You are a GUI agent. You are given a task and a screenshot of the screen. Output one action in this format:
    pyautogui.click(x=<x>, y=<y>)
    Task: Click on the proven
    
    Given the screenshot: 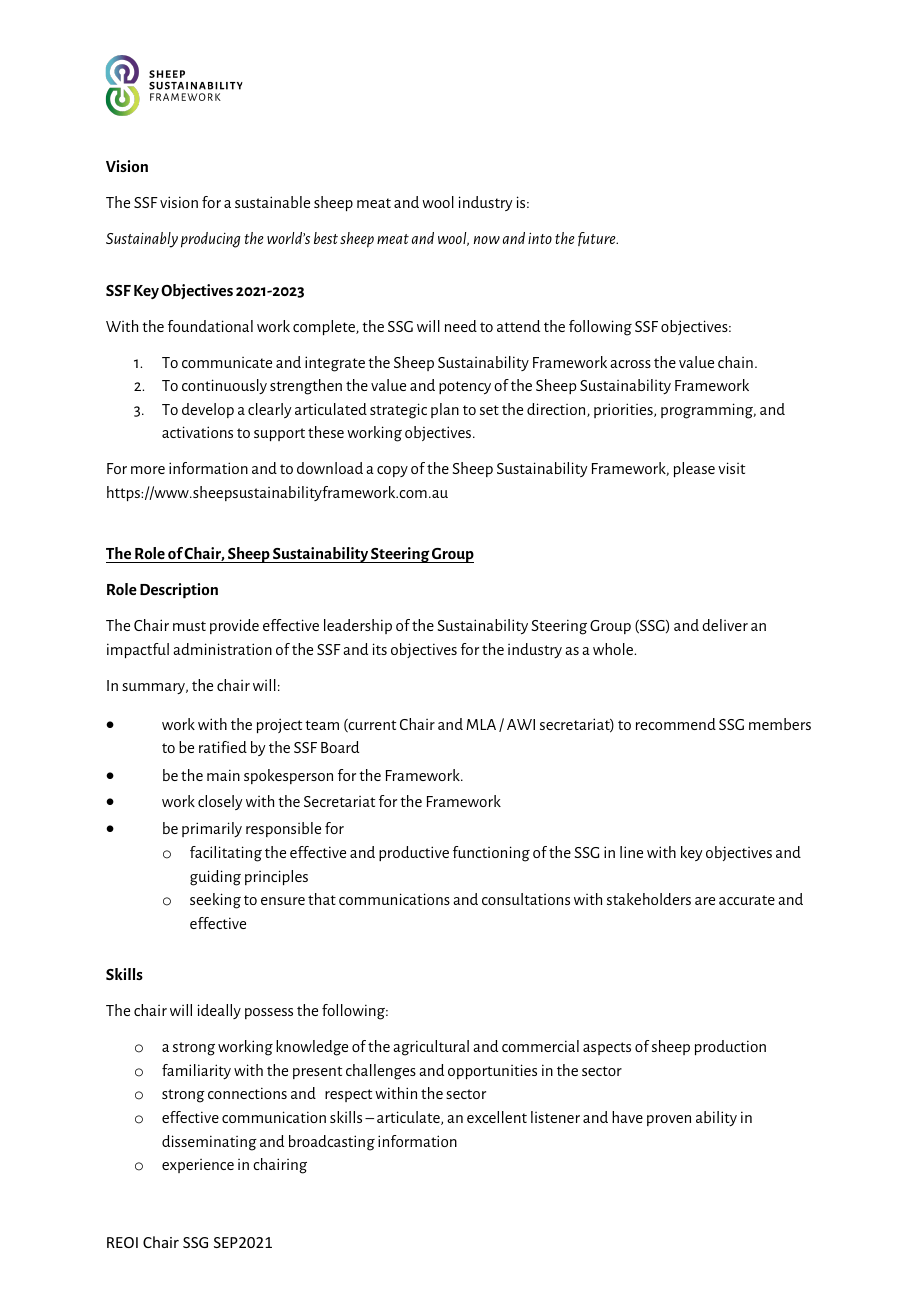 What is the action you would take?
    pyautogui.click(x=669, y=1120)
